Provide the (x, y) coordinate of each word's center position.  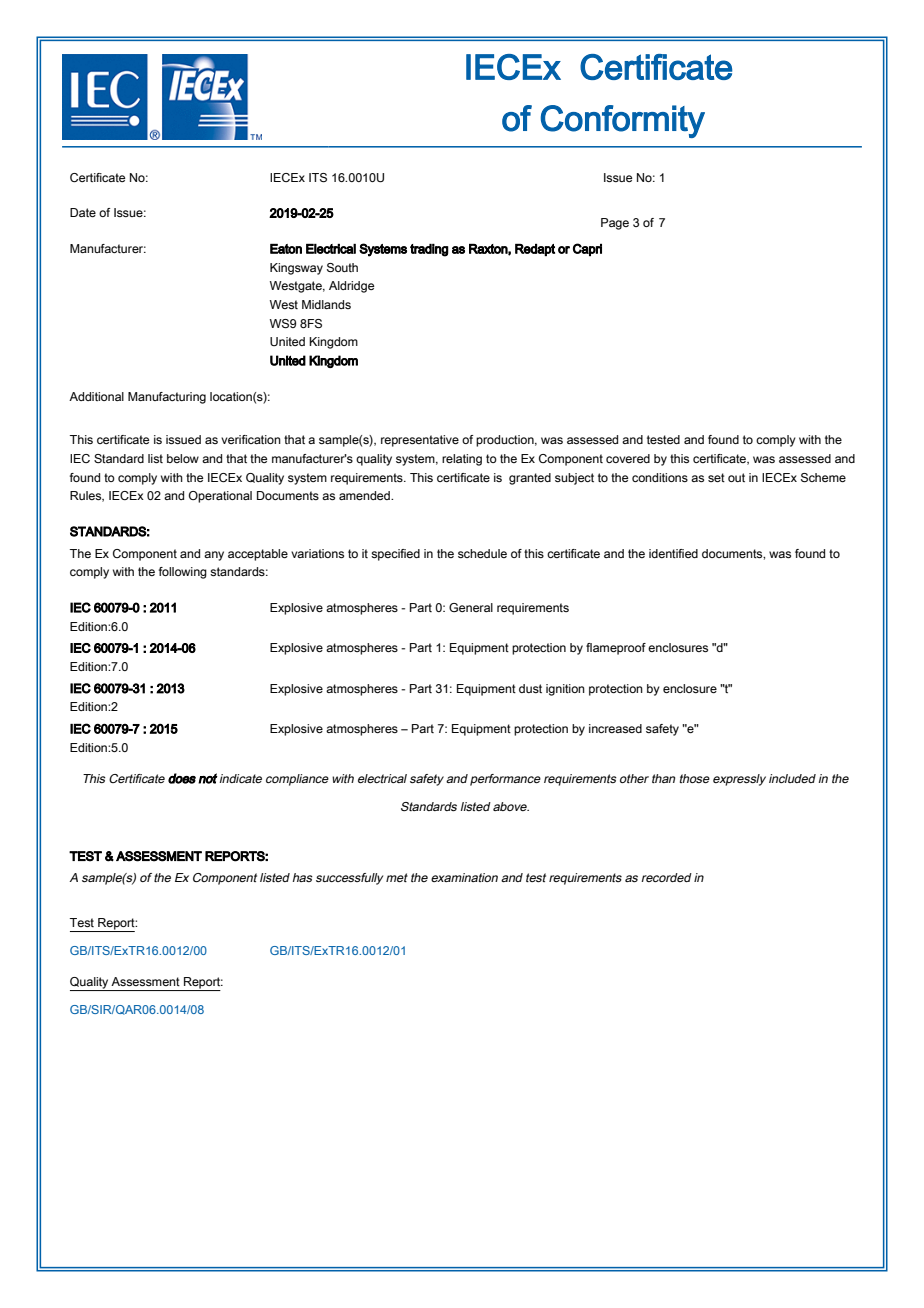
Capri (587, 249)
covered (628, 458)
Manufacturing (167, 398)
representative (420, 441)
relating (462, 460)
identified (673, 553)
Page (615, 224)
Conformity (623, 121)
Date (83, 212)
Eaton (286, 249)
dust (530, 688)
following (183, 573)
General (471, 607)
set (716, 477)
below (183, 458)
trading (429, 250)
